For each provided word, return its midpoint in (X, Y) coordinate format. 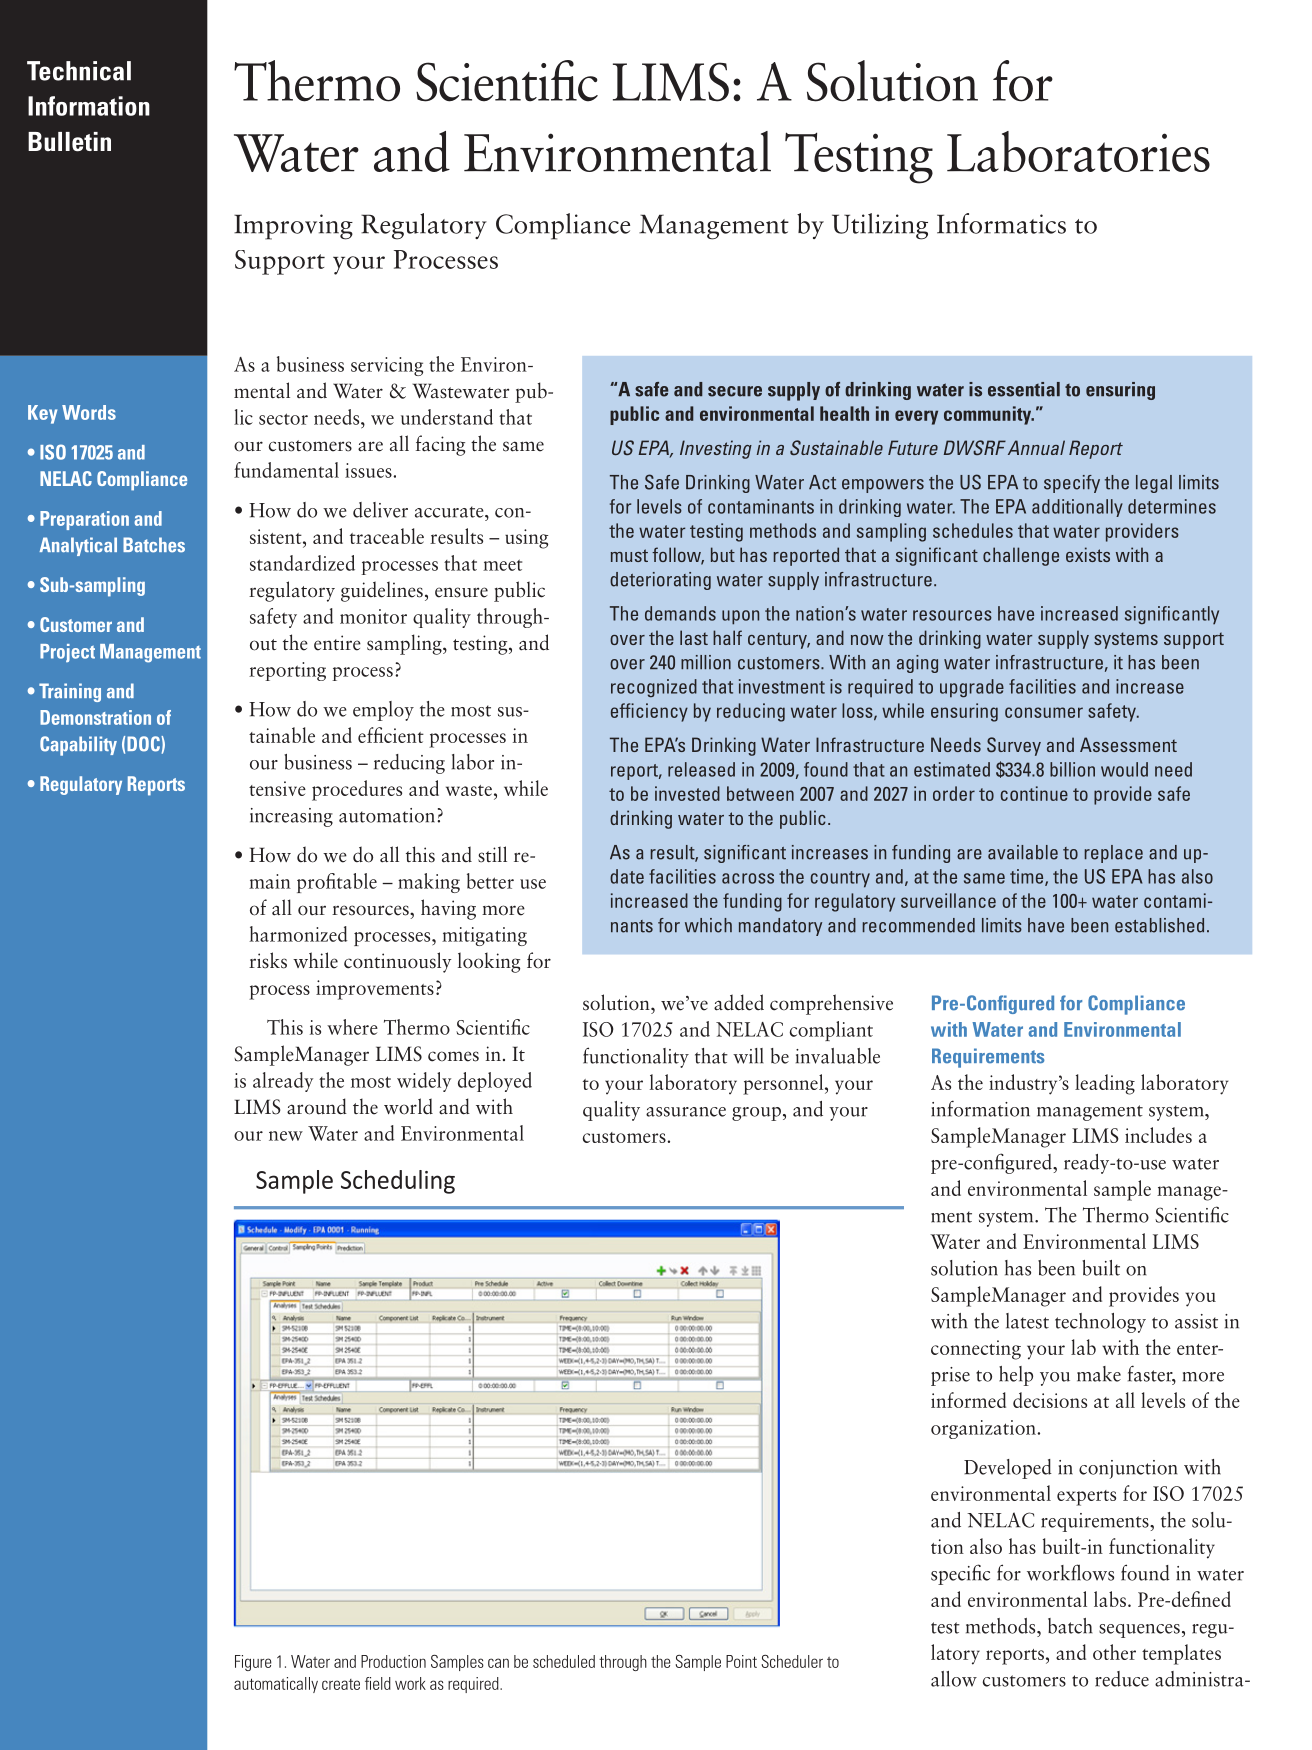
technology (1100, 1323)
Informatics (1001, 223)
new (286, 1136)
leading (1105, 1084)
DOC (144, 744)
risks (268, 960)
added (739, 1002)
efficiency (649, 712)
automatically (276, 1685)
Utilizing (880, 226)
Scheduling (398, 1182)
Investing (716, 449)
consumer (1044, 712)
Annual (1036, 447)
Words (89, 412)
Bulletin (69, 142)
